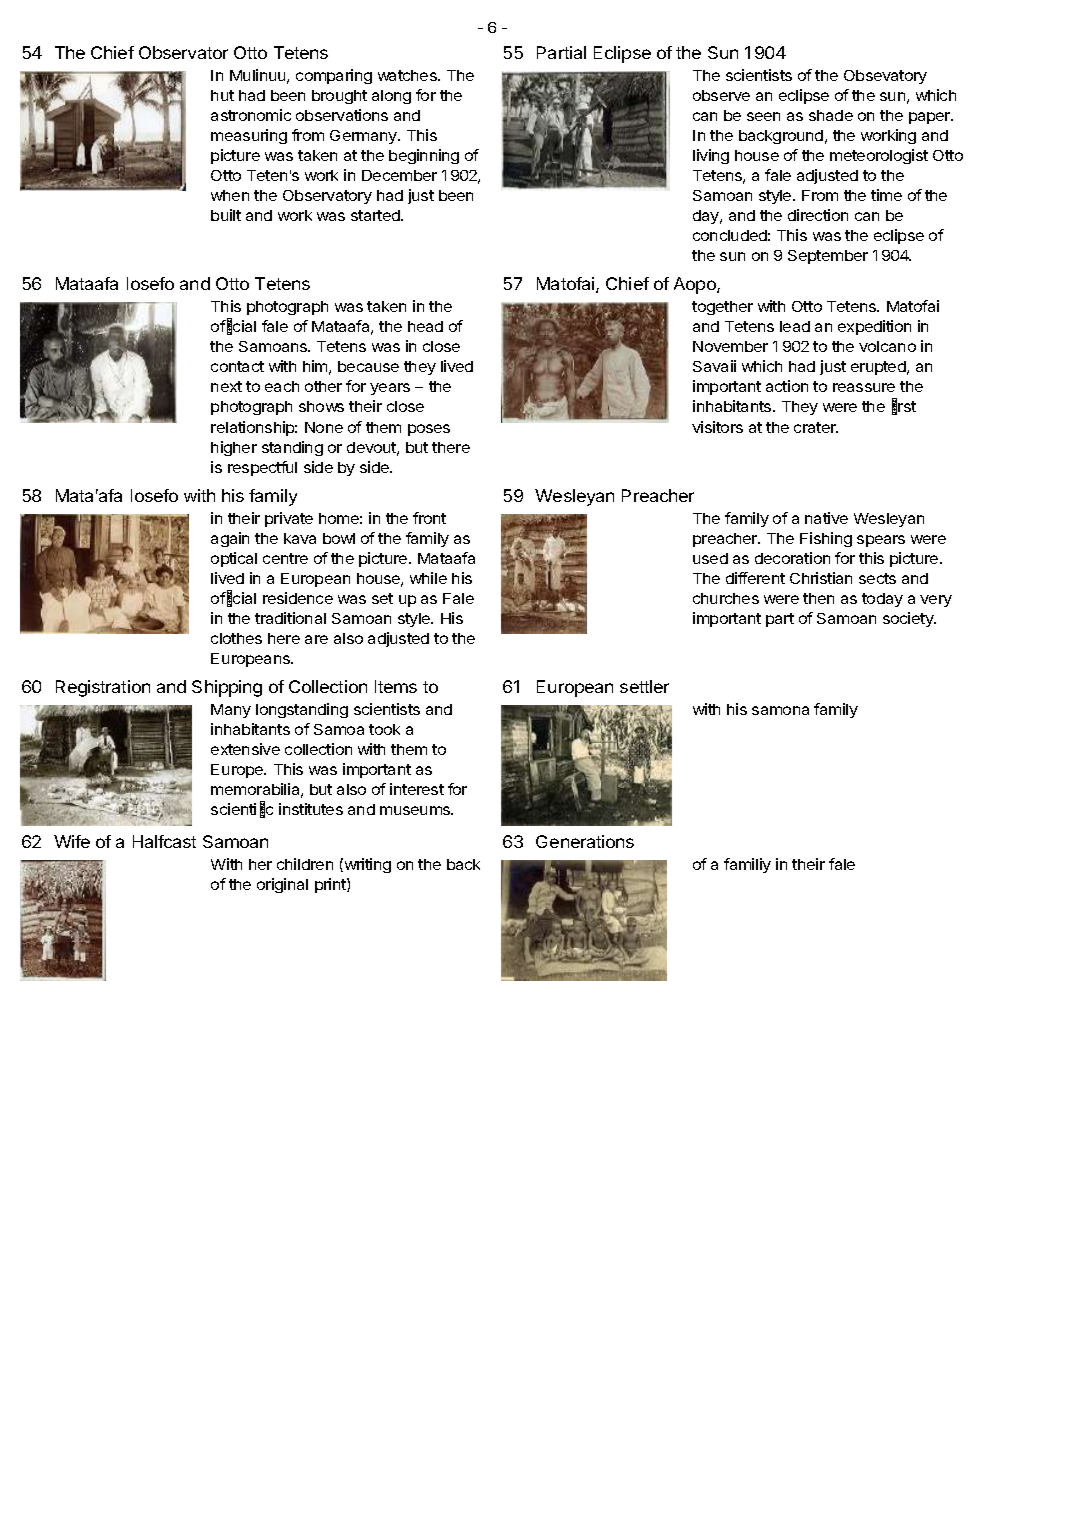 The width and height of the document is (1086, 1535). Describe the element at coordinates (826, 518) in the document. I see `native` at that location.
